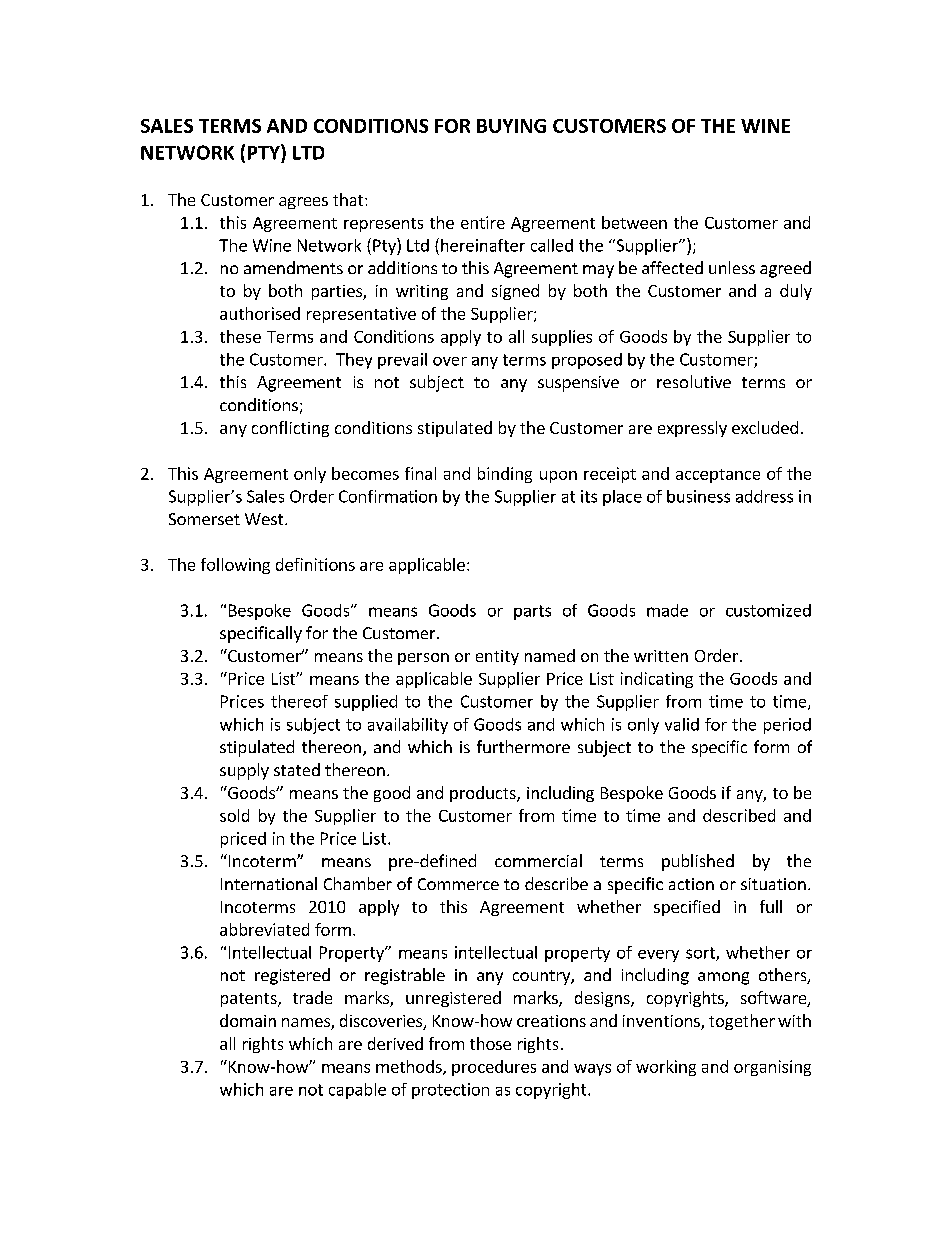 The width and height of the screenshot is (952, 1233). What do you see at coordinates (511, 126) in the screenshot?
I see `BUYING` at bounding box center [511, 126].
